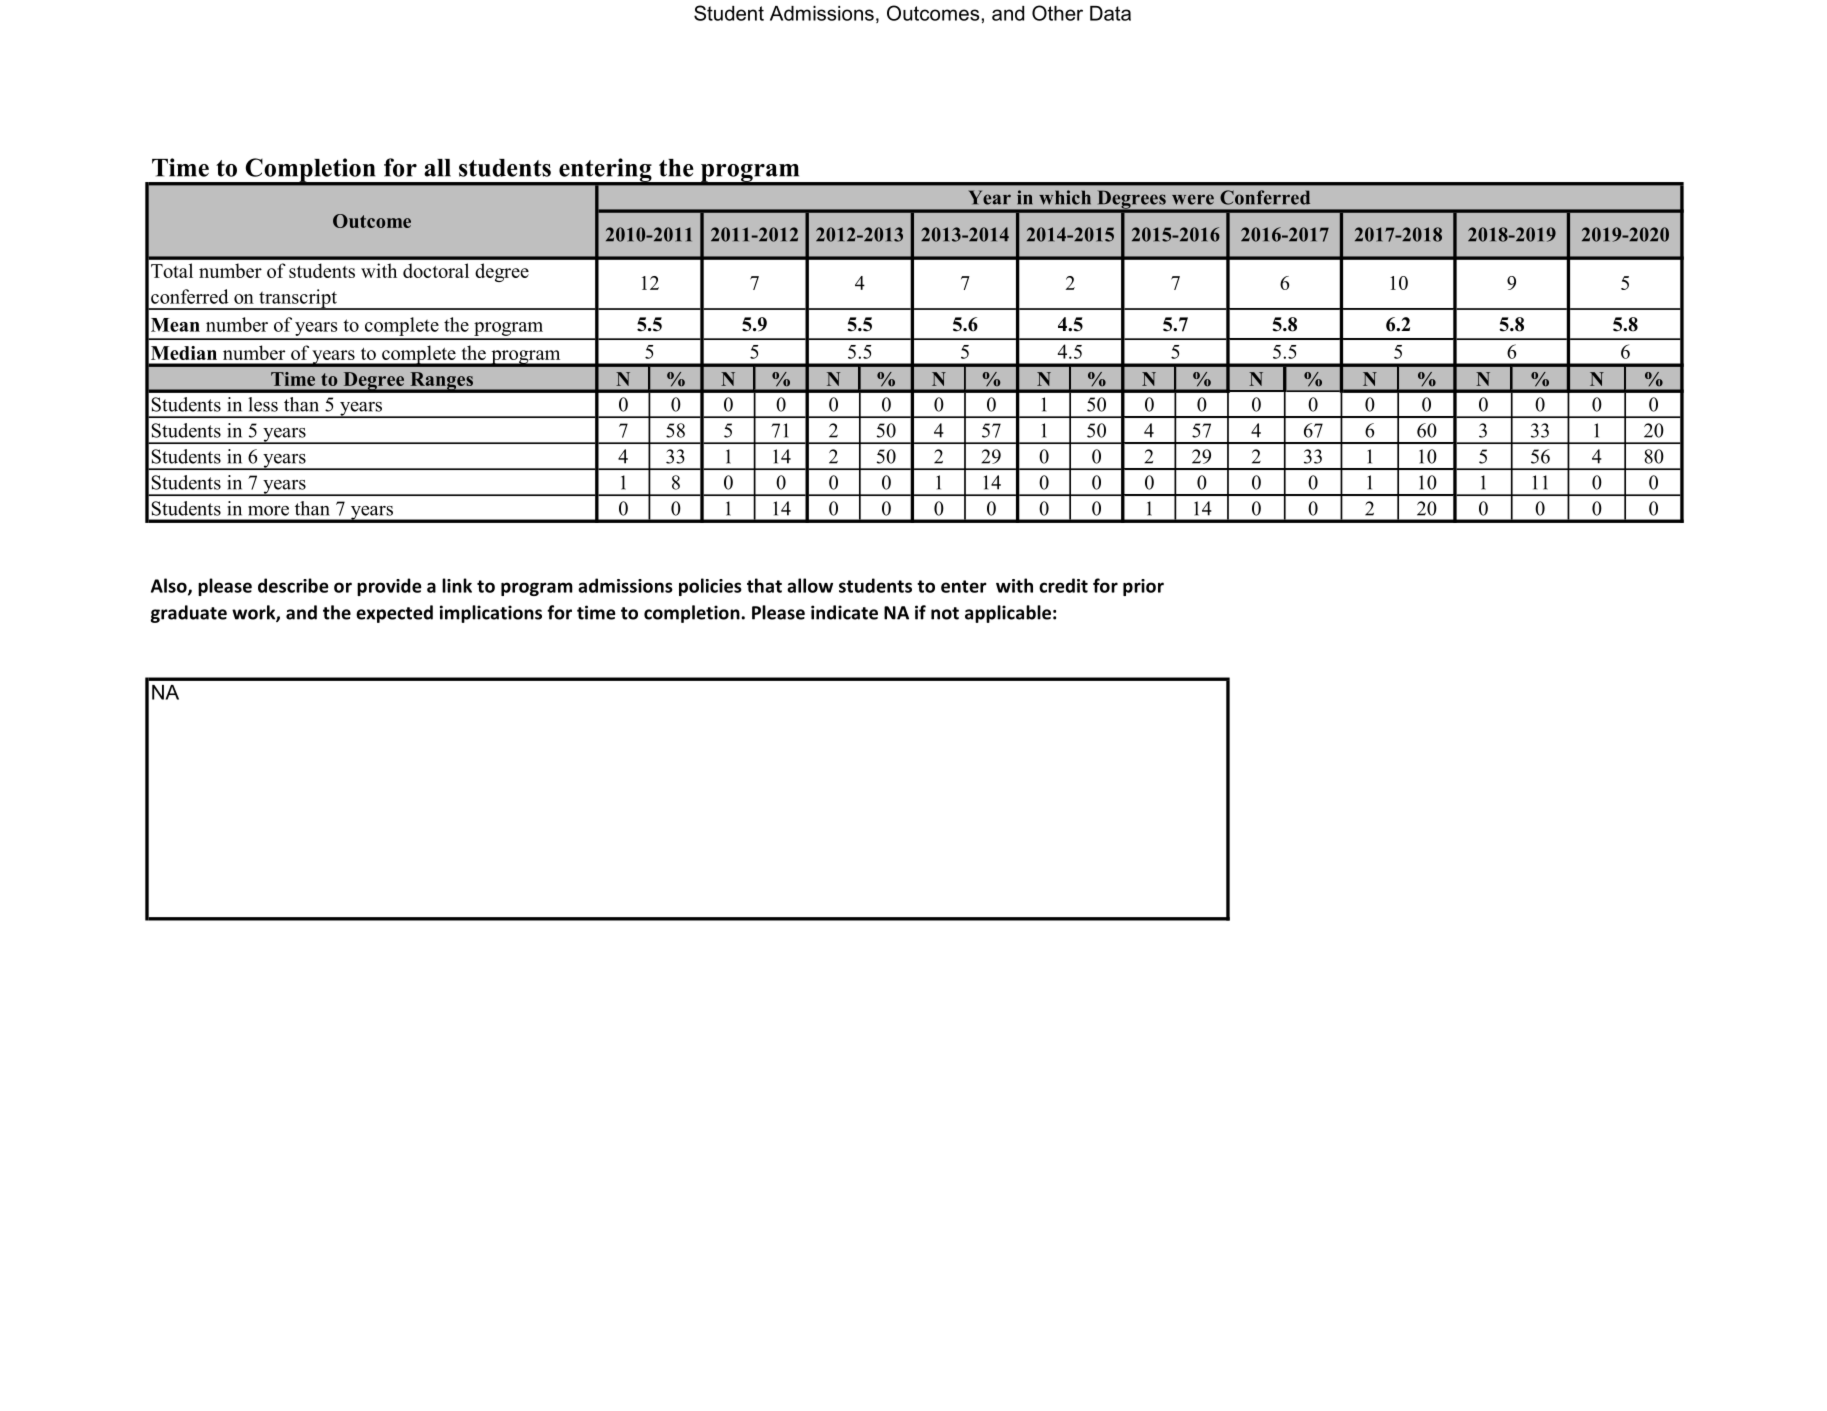 The height and width of the screenshot is (1411, 1827). What do you see at coordinates (436, 270) in the screenshot?
I see `doctoral` at bounding box center [436, 270].
